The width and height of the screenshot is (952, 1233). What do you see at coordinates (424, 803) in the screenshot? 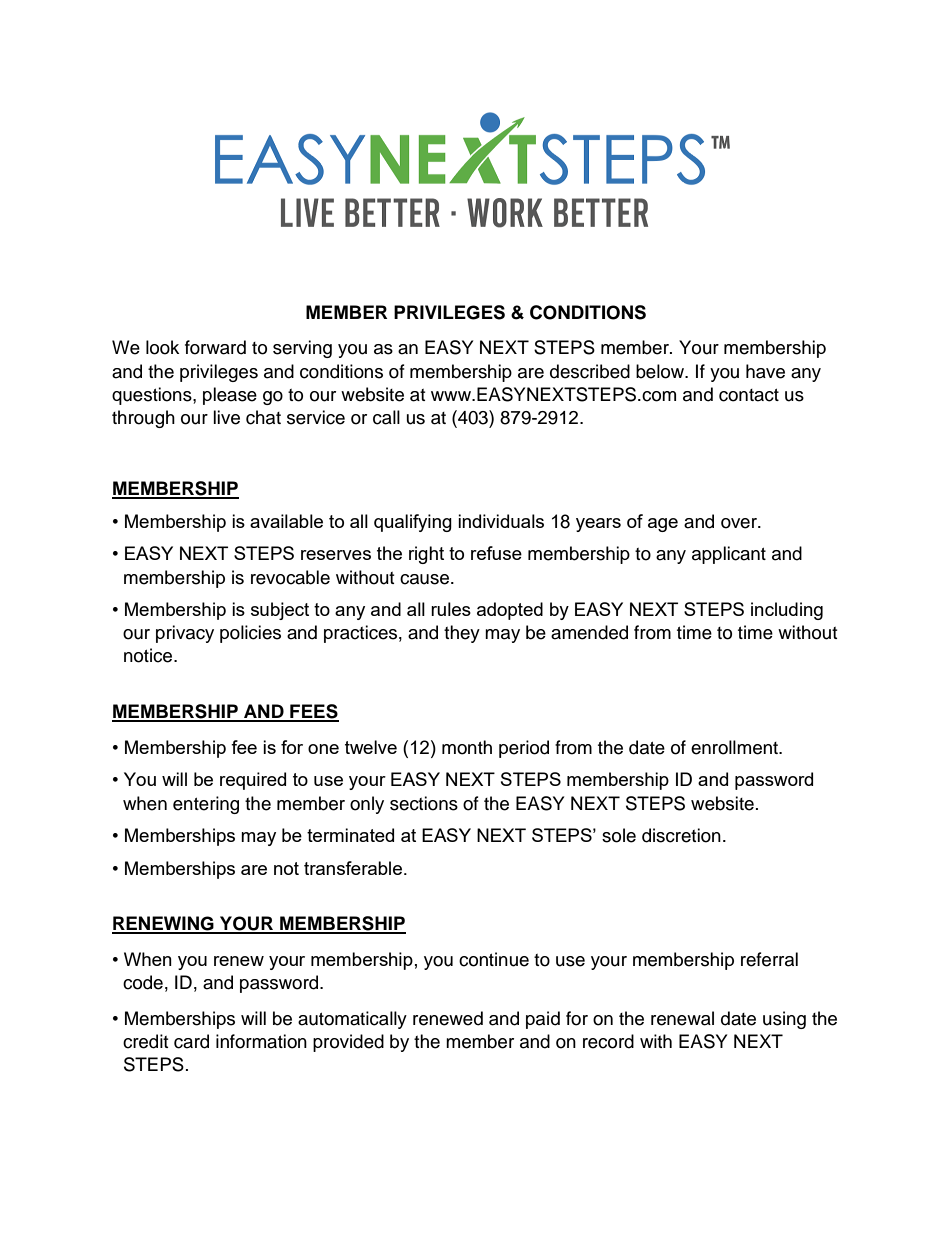
I see `sections` at bounding box center [424, 803].
